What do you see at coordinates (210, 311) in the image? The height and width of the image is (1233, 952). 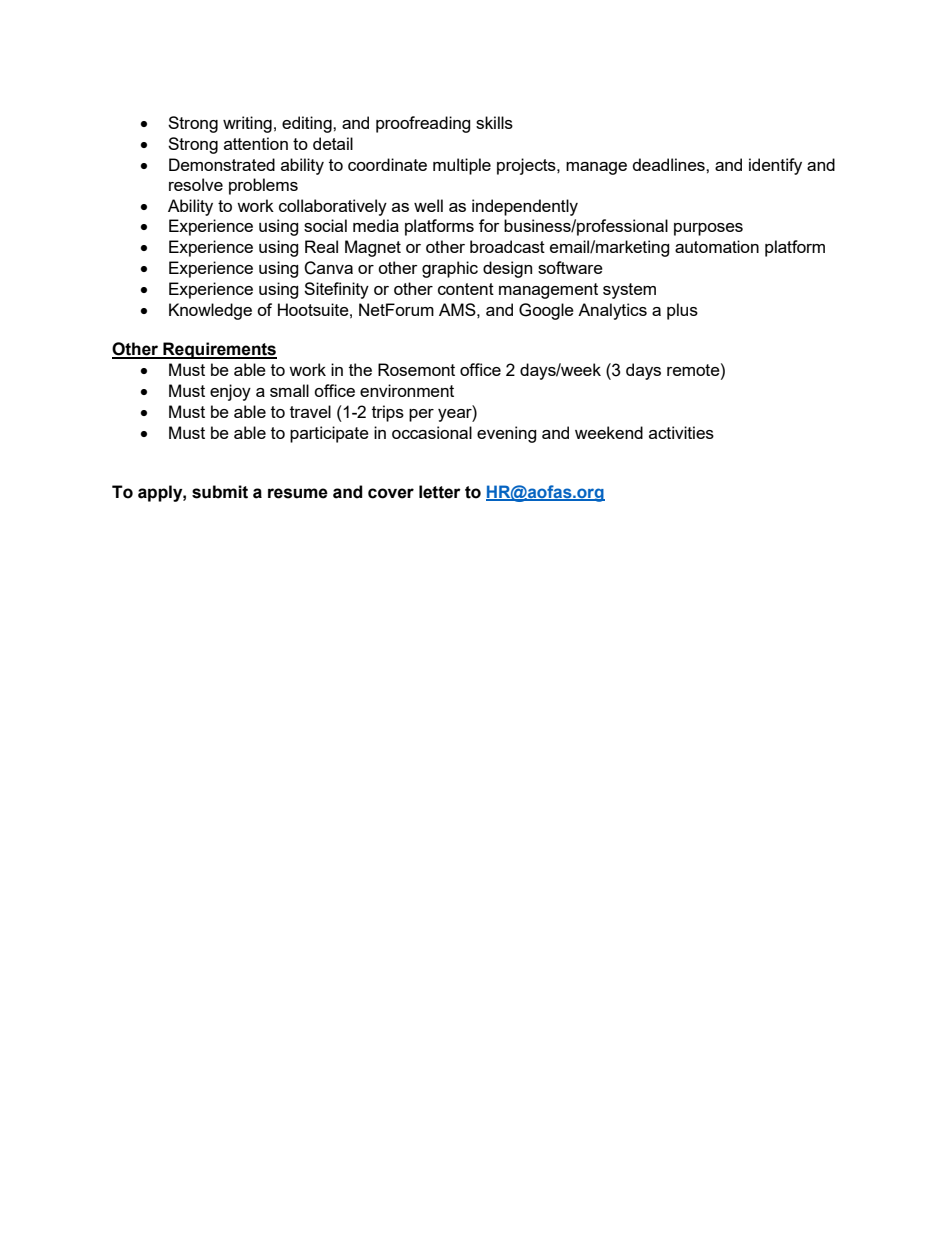 I see `Knowledge` at bounding box center [210, 311].
